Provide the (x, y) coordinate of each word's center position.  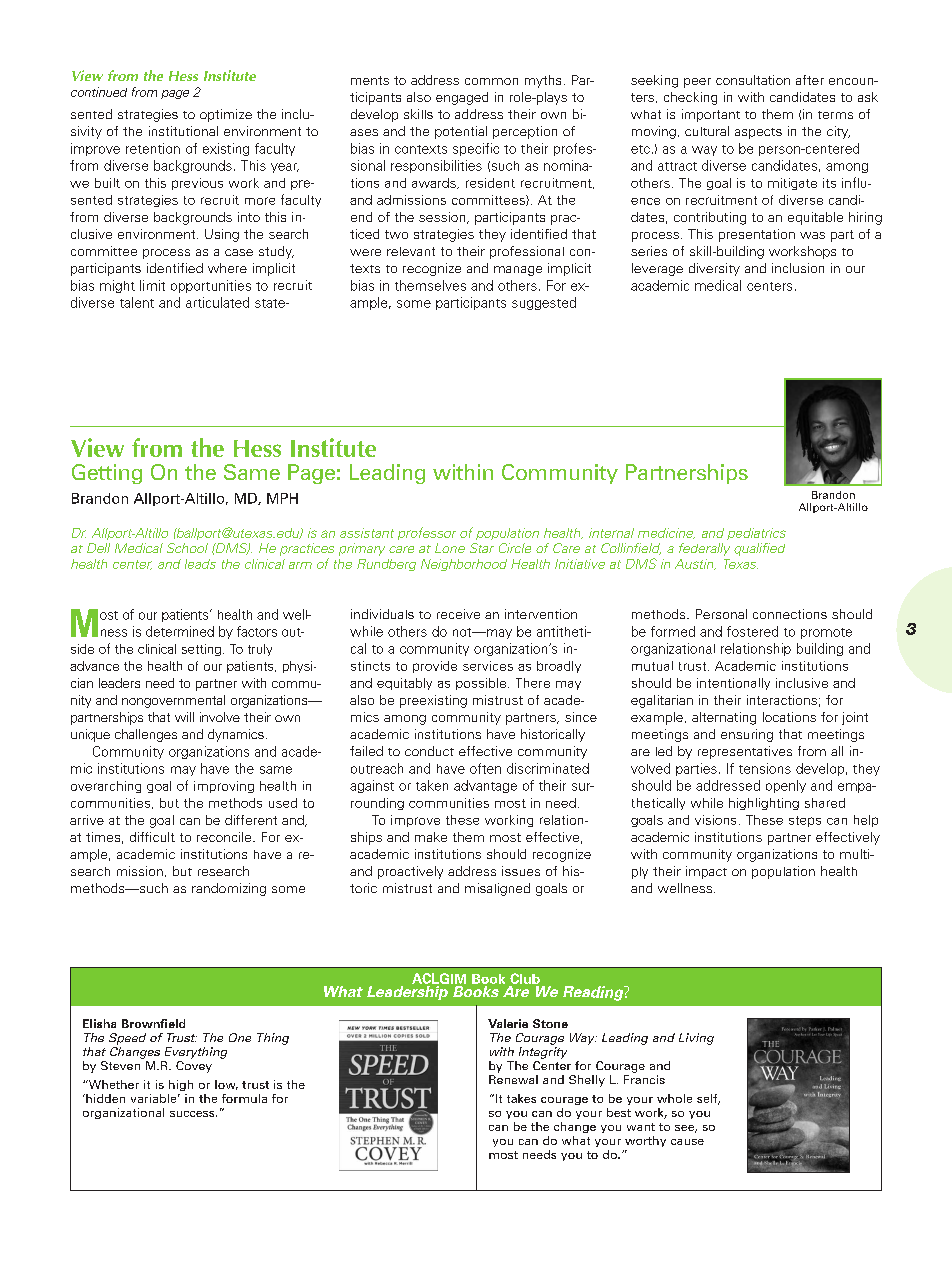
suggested (544, 303)
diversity (714, 269)
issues (521, 871)
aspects (758, 133)
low (226, 1085)
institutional (183, 131)
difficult (152, 837)
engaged (462, 98)
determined (180, 631)
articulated (217, 302)
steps (805, 821)
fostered (752, 631)
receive (458, 614)
